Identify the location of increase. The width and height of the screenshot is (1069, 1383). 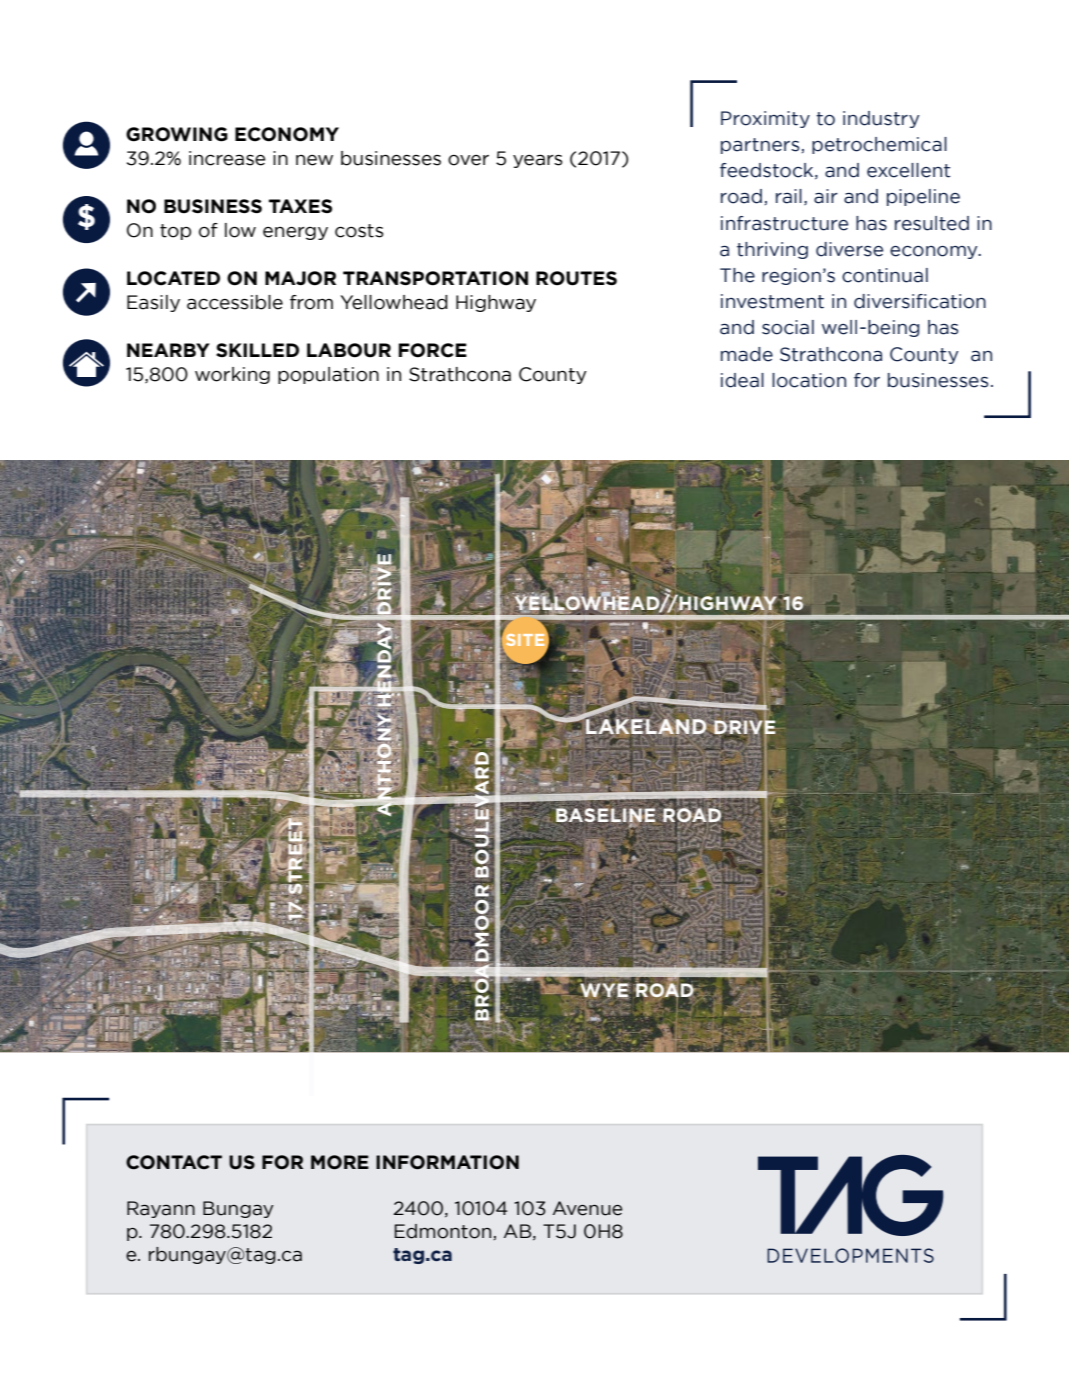
(227, 158).
